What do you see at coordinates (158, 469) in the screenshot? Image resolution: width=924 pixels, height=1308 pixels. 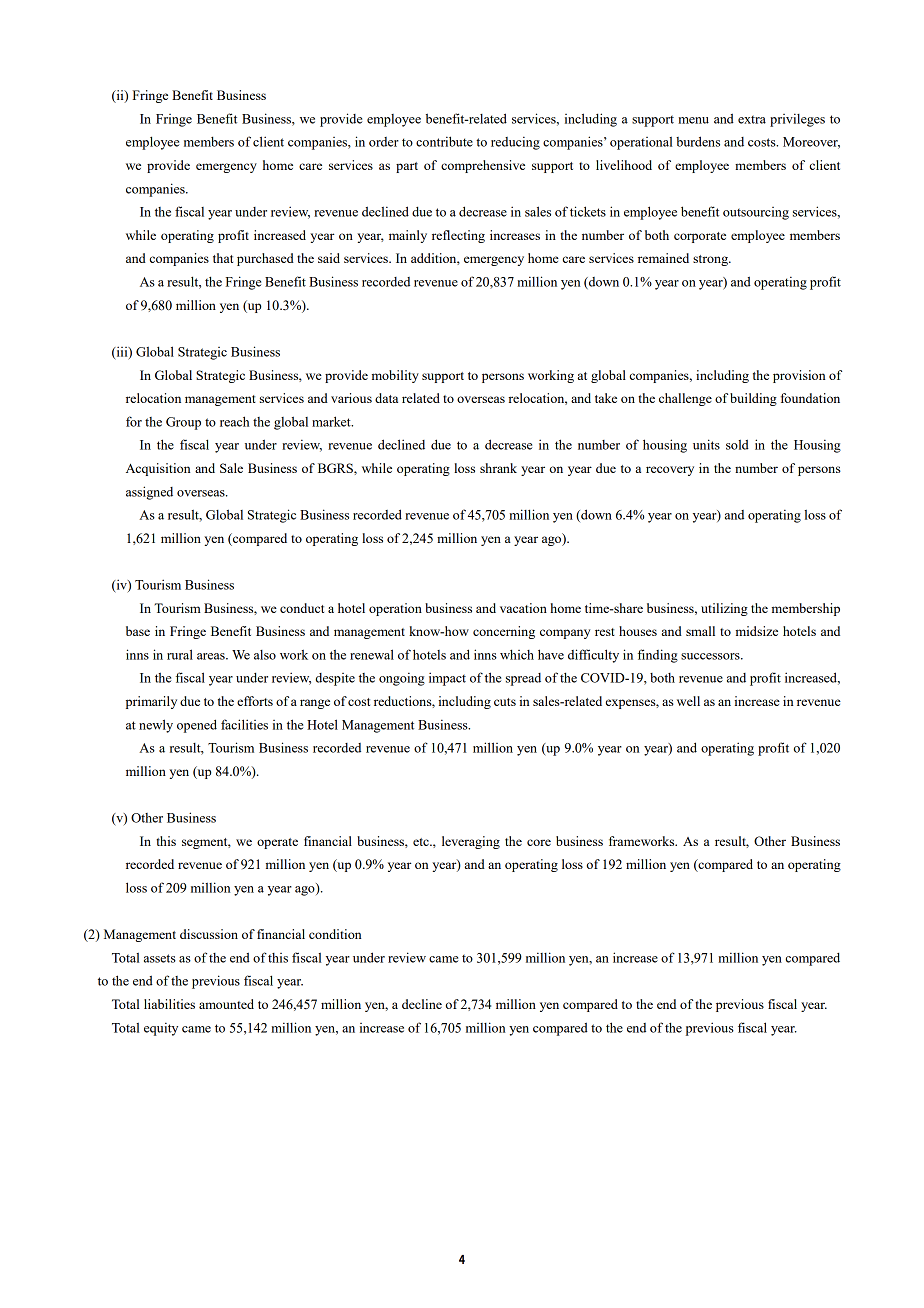 I see `Acquisition` at bounding box center [158, 469].
